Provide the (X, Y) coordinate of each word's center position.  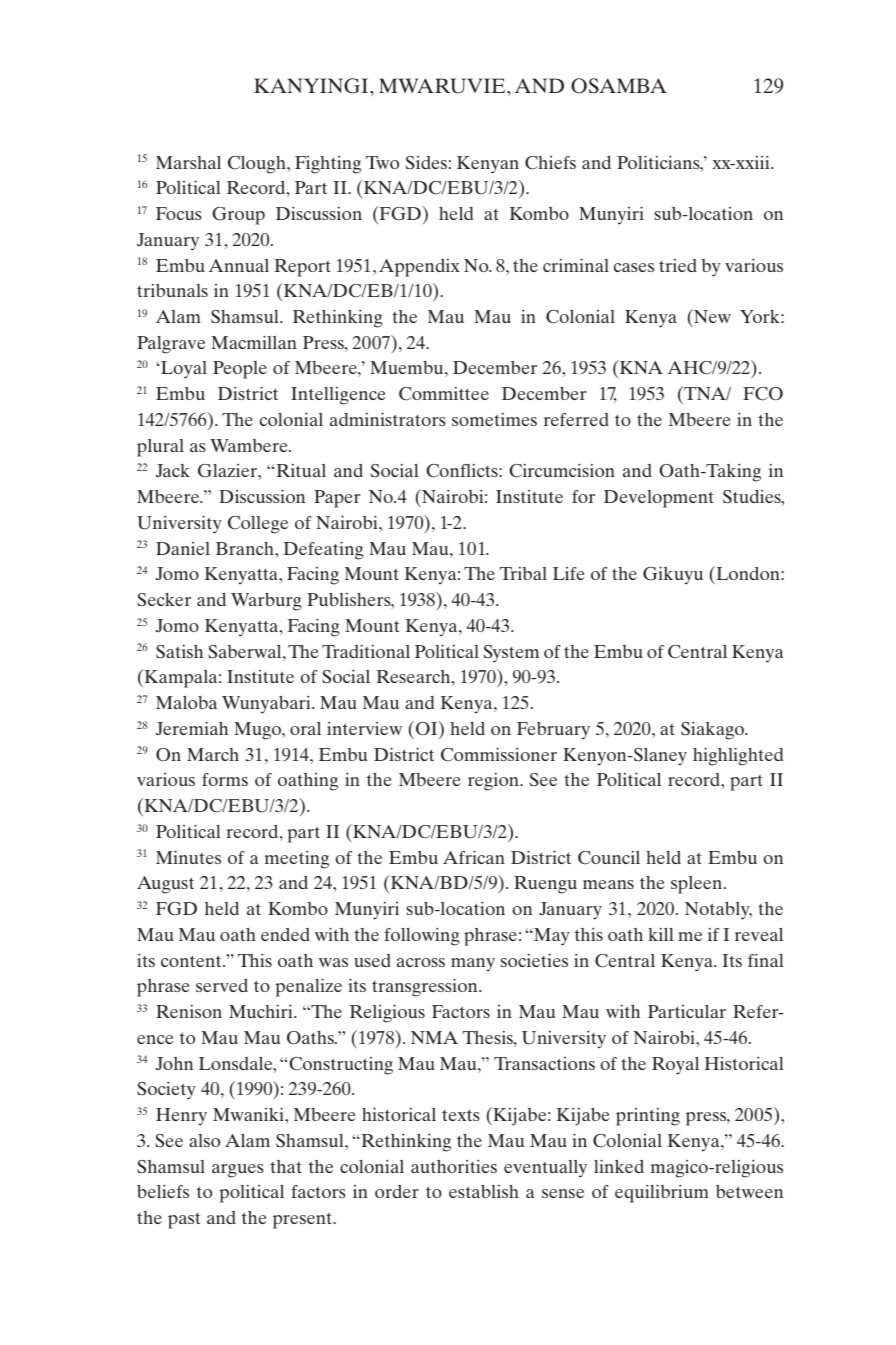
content (192, 961)
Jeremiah (191, 728)
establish (484, 1191)
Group (238, 216)
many (473, 965)
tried (678, 265)
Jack (172, 470)
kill (661, 934)
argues (238, 1171)
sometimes (494, 419)
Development (659, 499)
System (511, 654)
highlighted (738, 756)
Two (382, 162)
